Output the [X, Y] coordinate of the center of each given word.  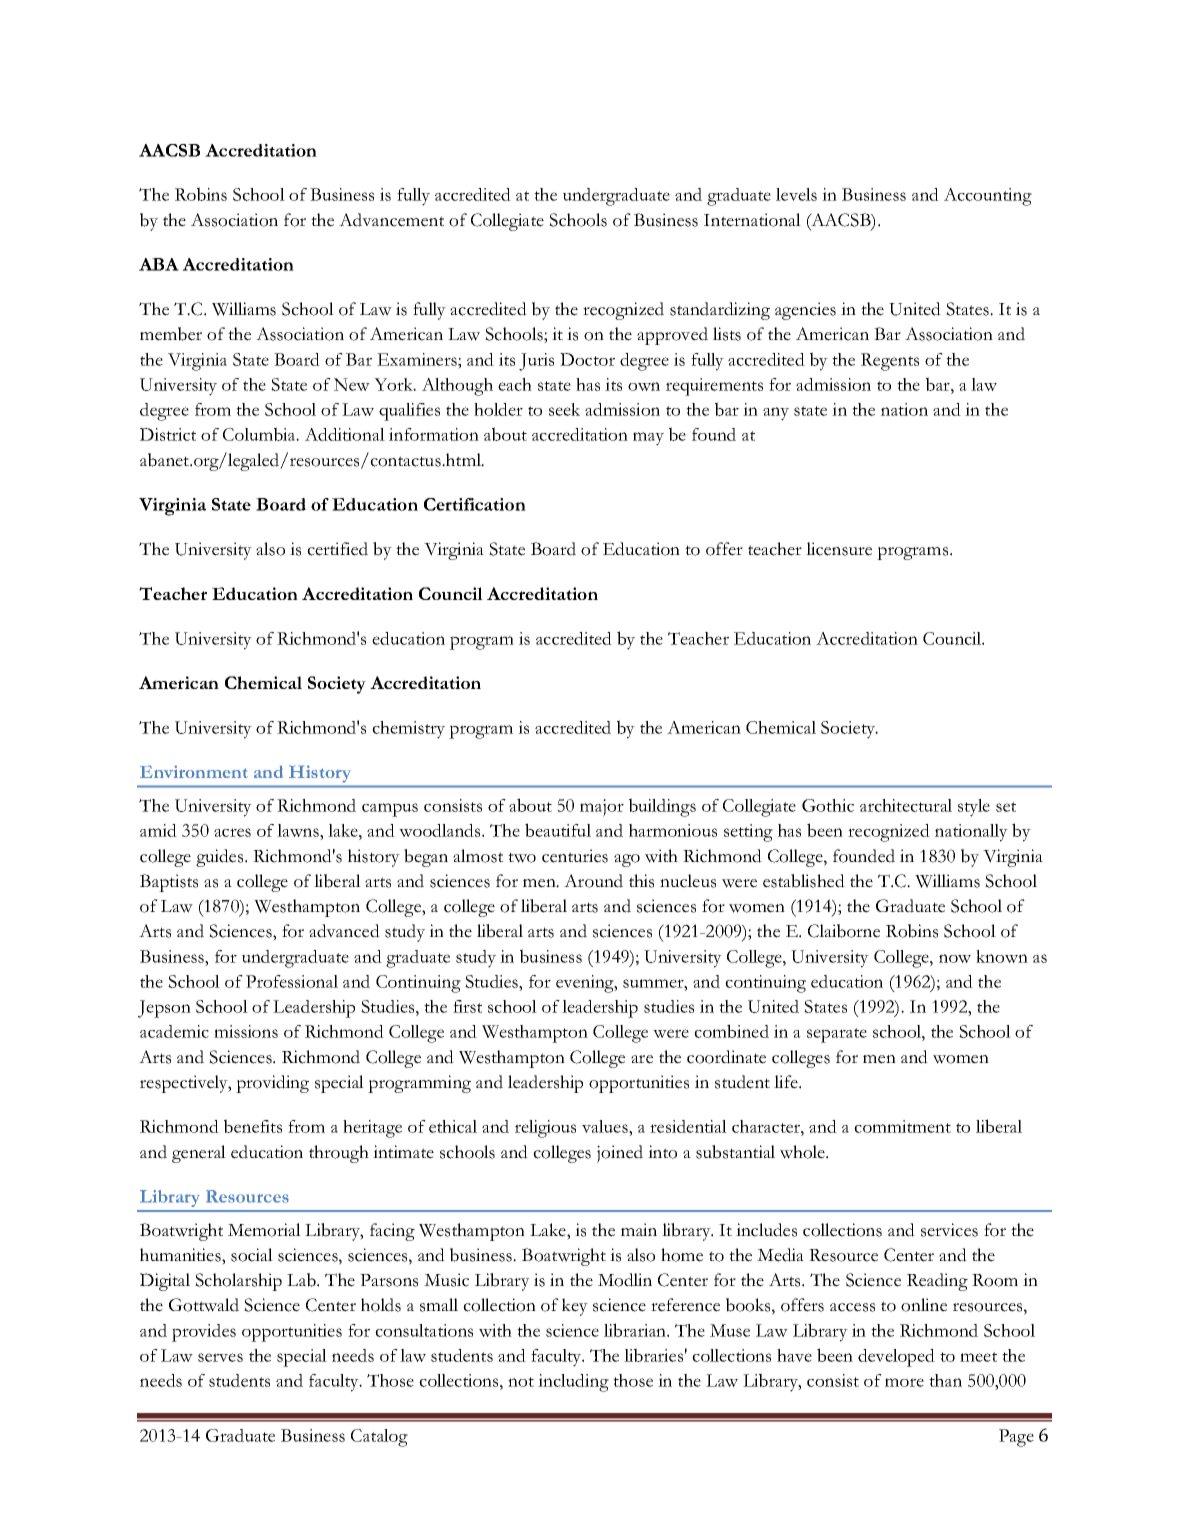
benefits [253, 1126]
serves [220, 1357]
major [602, 808]
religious [545, 1129]
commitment [902, 1126]
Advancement [391, 220]
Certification [475, 504]
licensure [839, 549]
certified [337, 549]
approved [672, 336]
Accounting [988, 197]
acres [232, 832]
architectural [906, 805]
